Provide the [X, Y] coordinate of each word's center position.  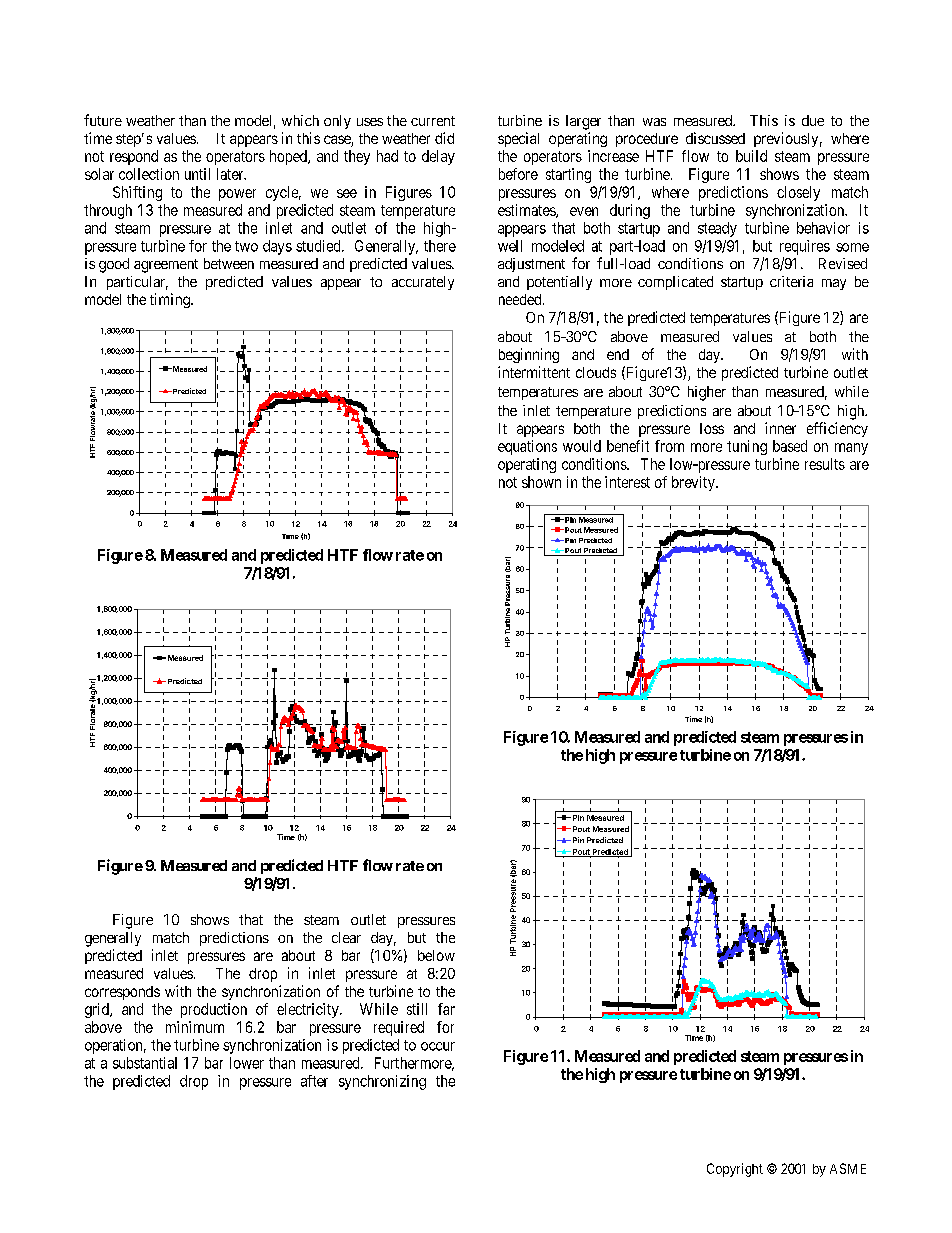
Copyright [735, 1170]
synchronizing [382, 1082]
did [444, 138]
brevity [694, 483]
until [197, 174]
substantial [145, 1063]
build [751, 156]
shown [541, 482]
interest [627, 482]
